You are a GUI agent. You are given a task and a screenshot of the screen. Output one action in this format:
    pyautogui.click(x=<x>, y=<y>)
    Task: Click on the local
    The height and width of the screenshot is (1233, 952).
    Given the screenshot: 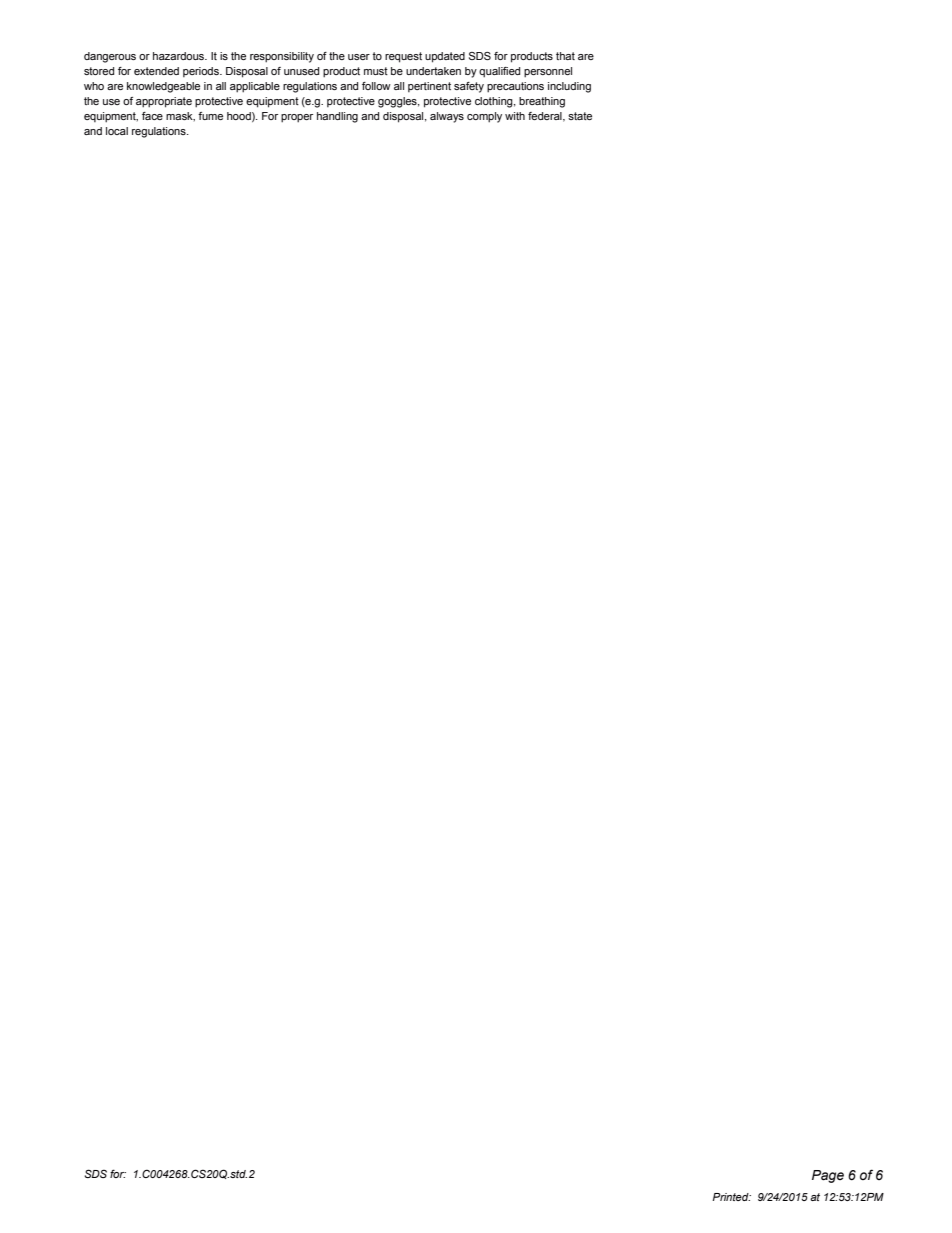 What is the action you would take?
    pyautogui.click(x=117, y=131)
